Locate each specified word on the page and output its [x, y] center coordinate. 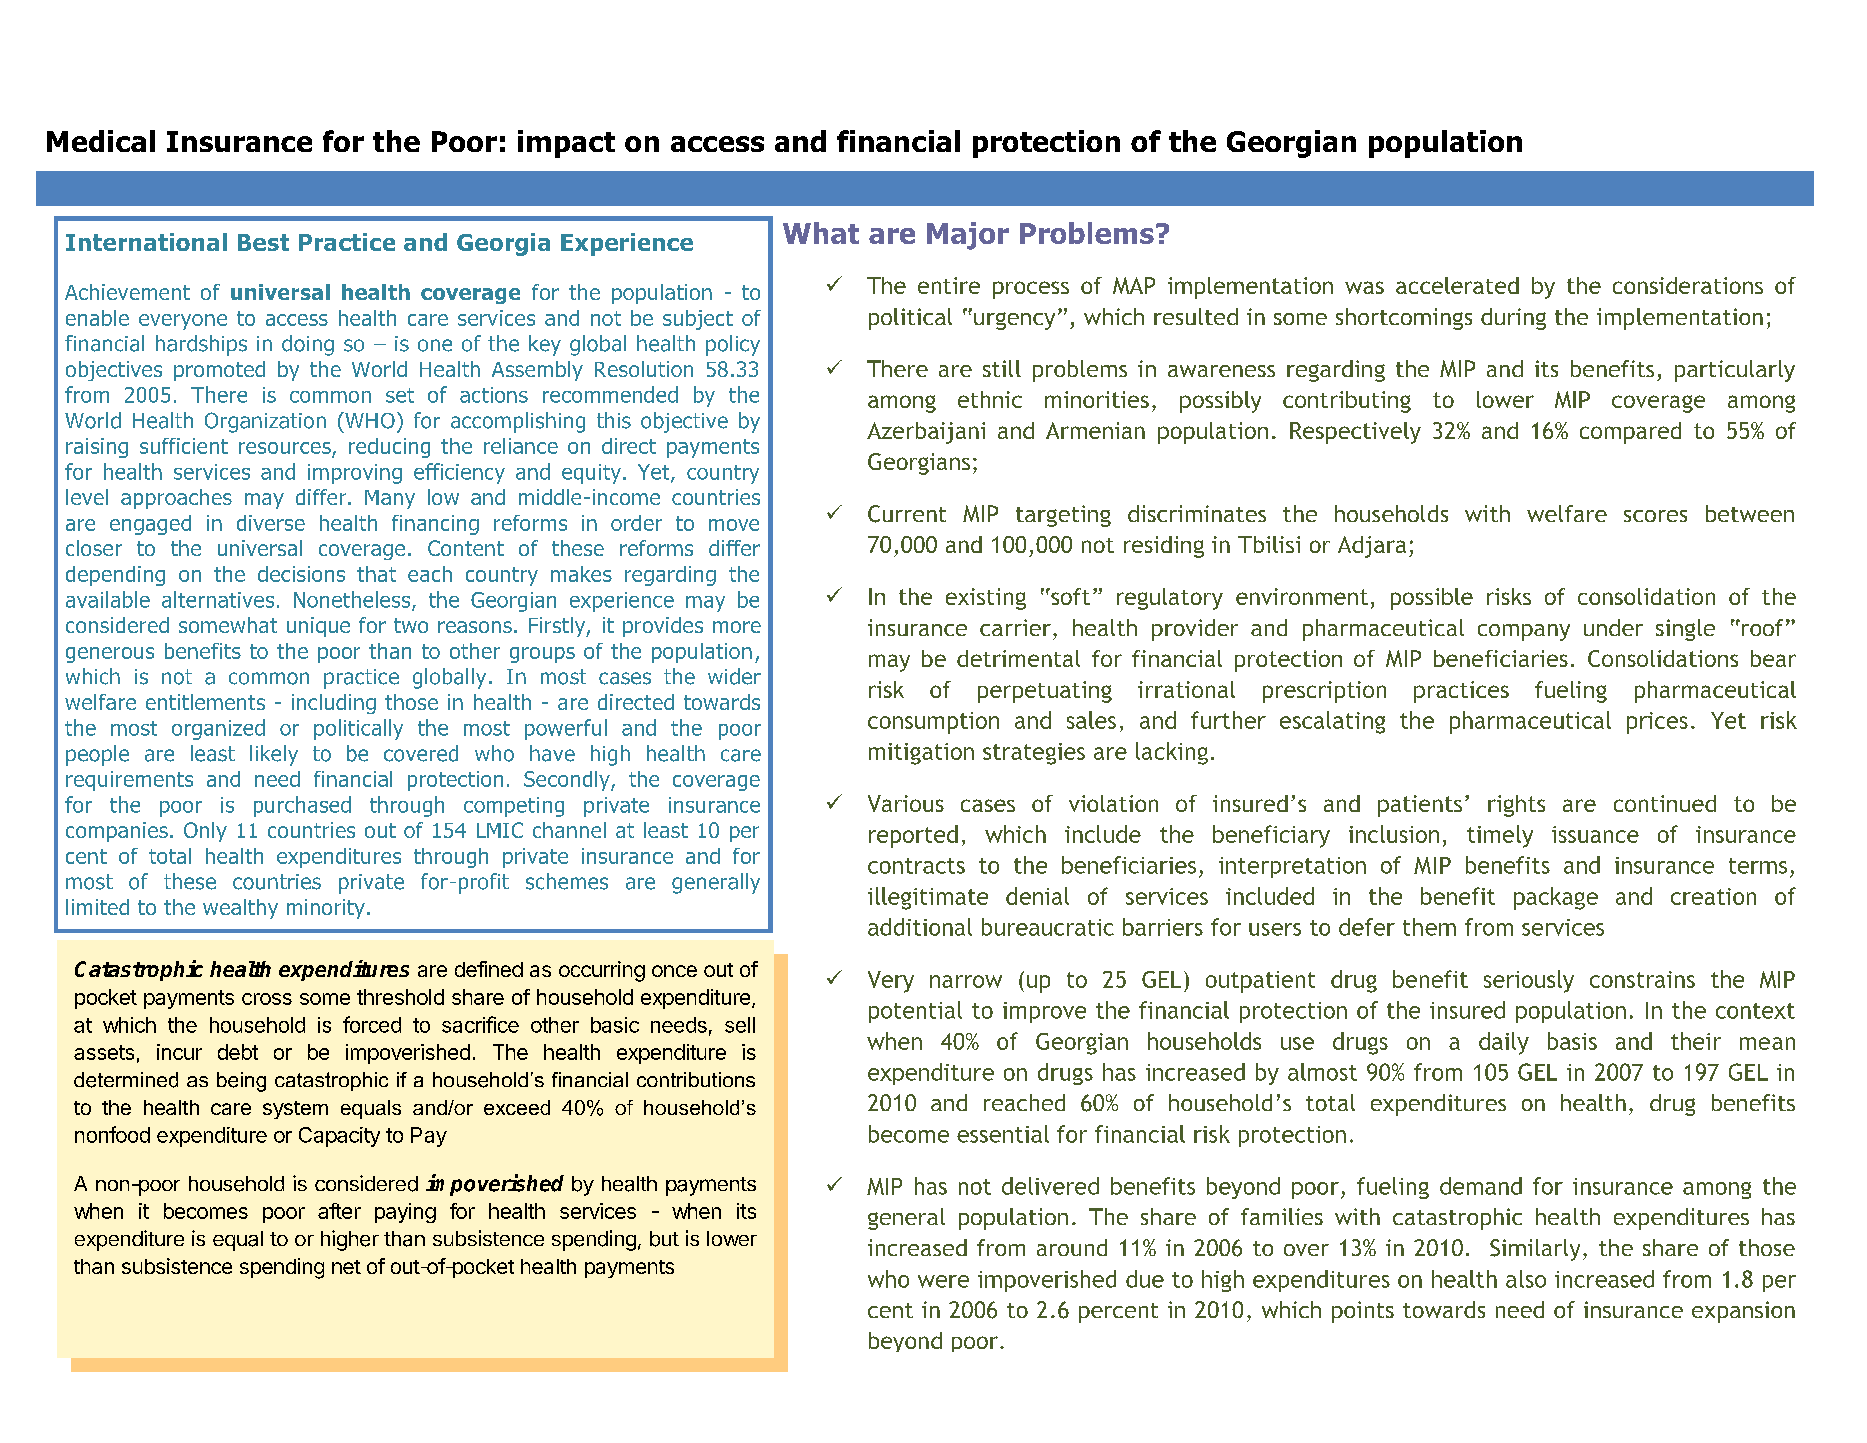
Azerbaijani [926, 433]
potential [915, 1012]
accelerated [1457, 285]
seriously [1529, 981]
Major [968, 236]
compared [1630, 433]
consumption [933, 723]
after [339, 1211]
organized [218, 729]
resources [285, 448]
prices [1657, 723]
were [943, 1281]
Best [263, 242]
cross [267, 999]
